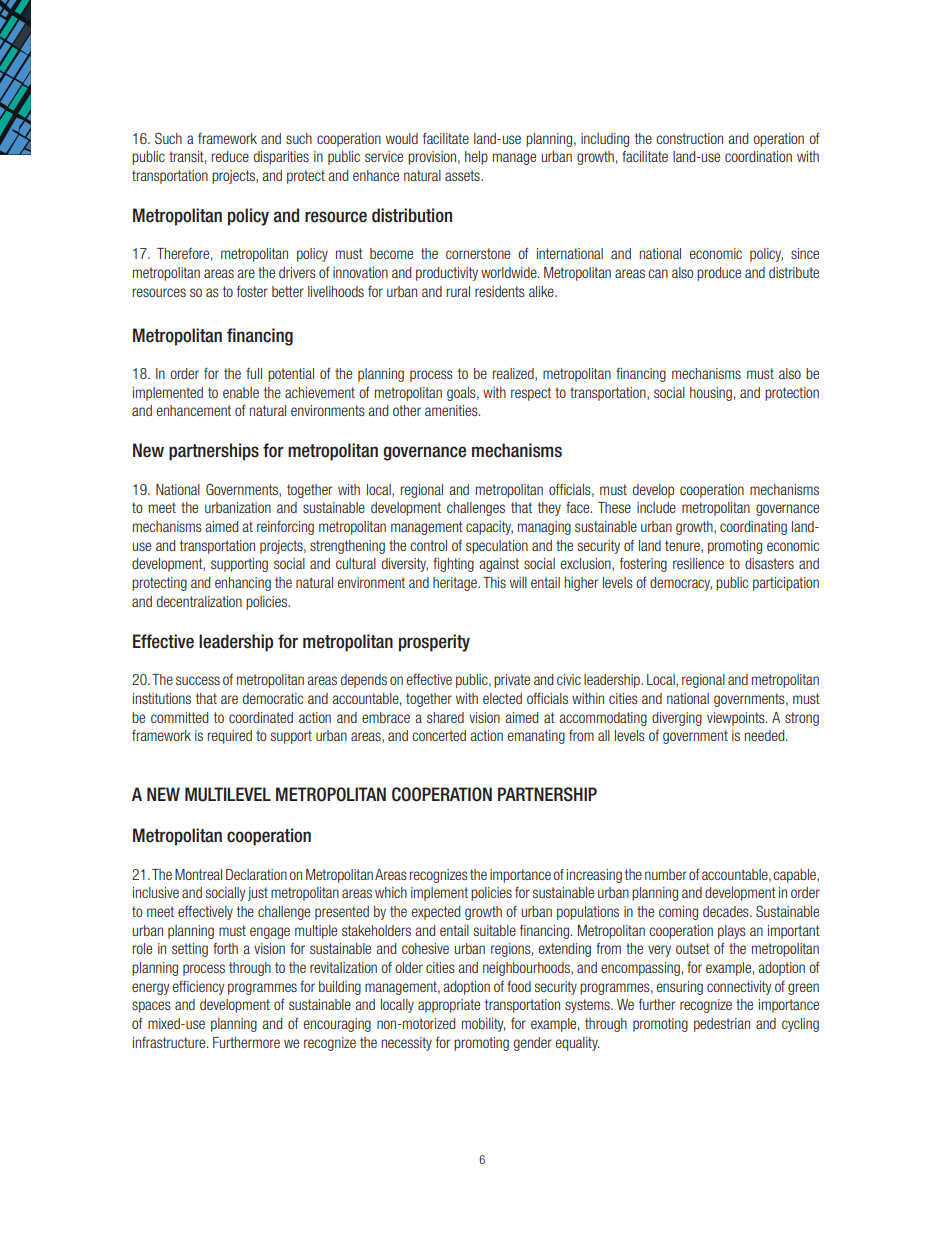 This screenshot has width=952, height=1233. I want to click on mobility, so click(483, 1025).
